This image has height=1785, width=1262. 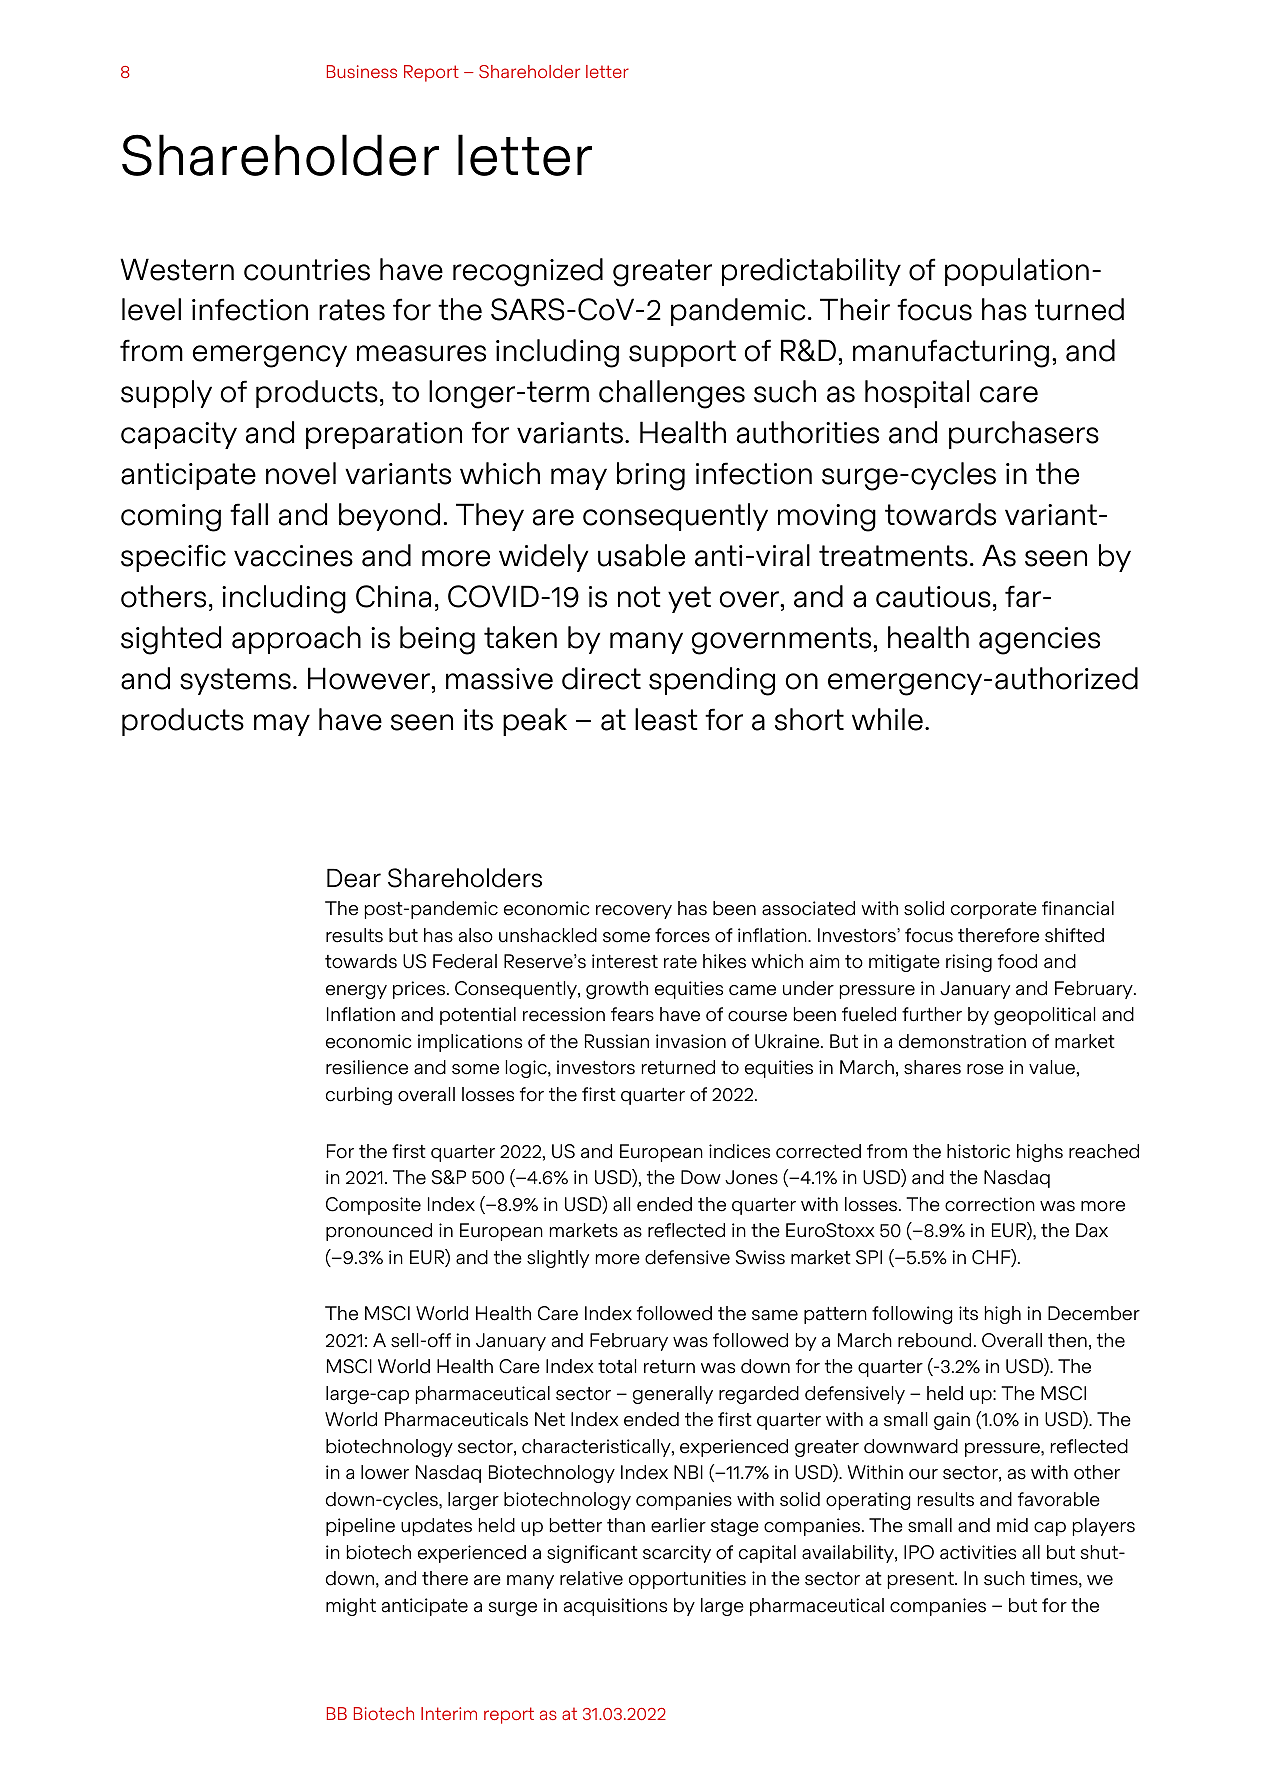 I want to click on recognized, so click(x=528, y=272).
